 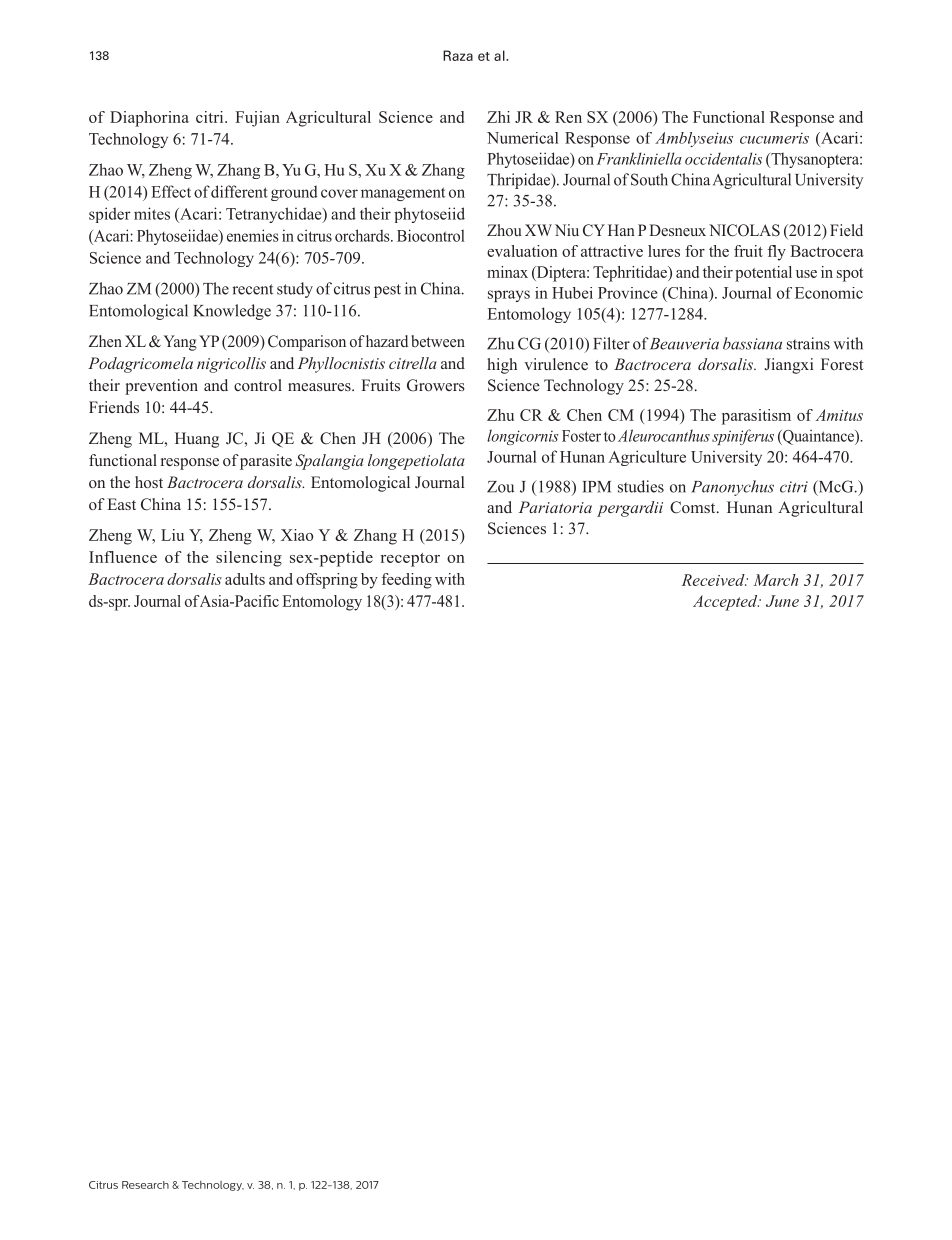 I want to click on feeding, so click(x=407, y=581).
